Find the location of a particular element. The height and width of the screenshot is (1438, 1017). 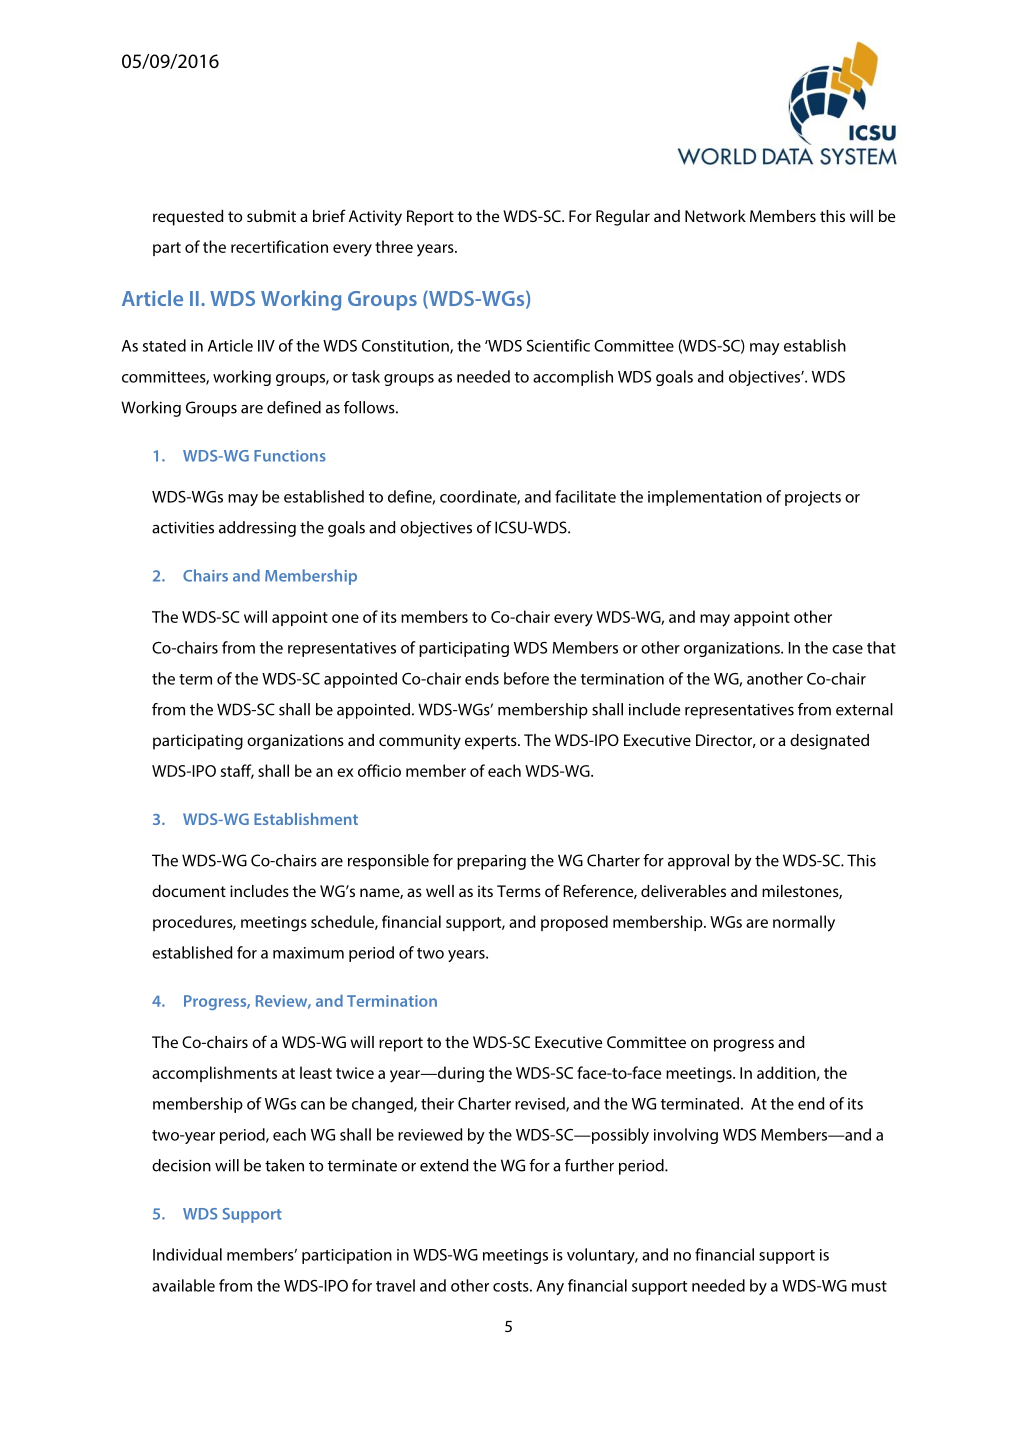

Any is located at coordinates (550, 1287).
